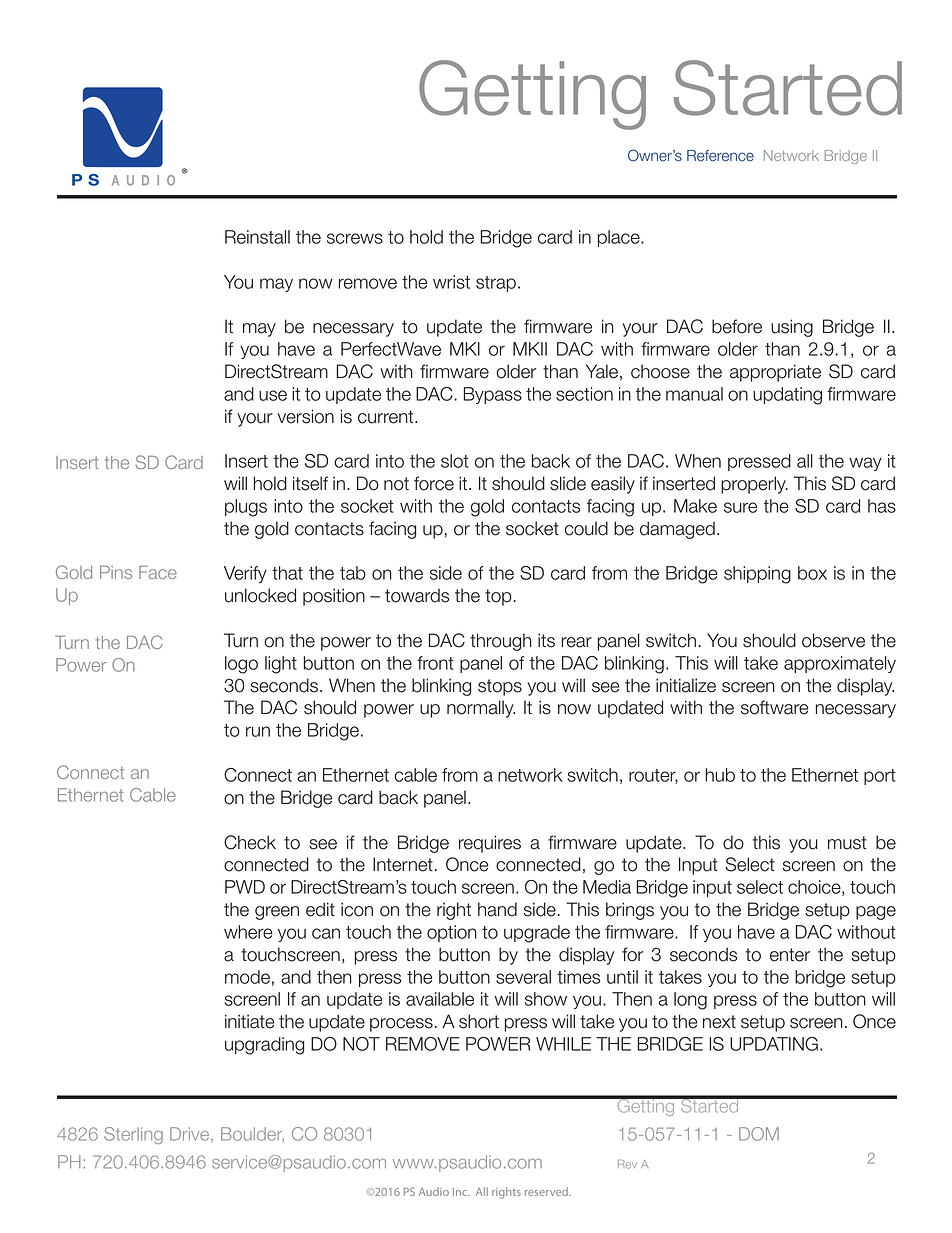 This document has height=1233, width=952. I want to click on software, so click(775, 707).
